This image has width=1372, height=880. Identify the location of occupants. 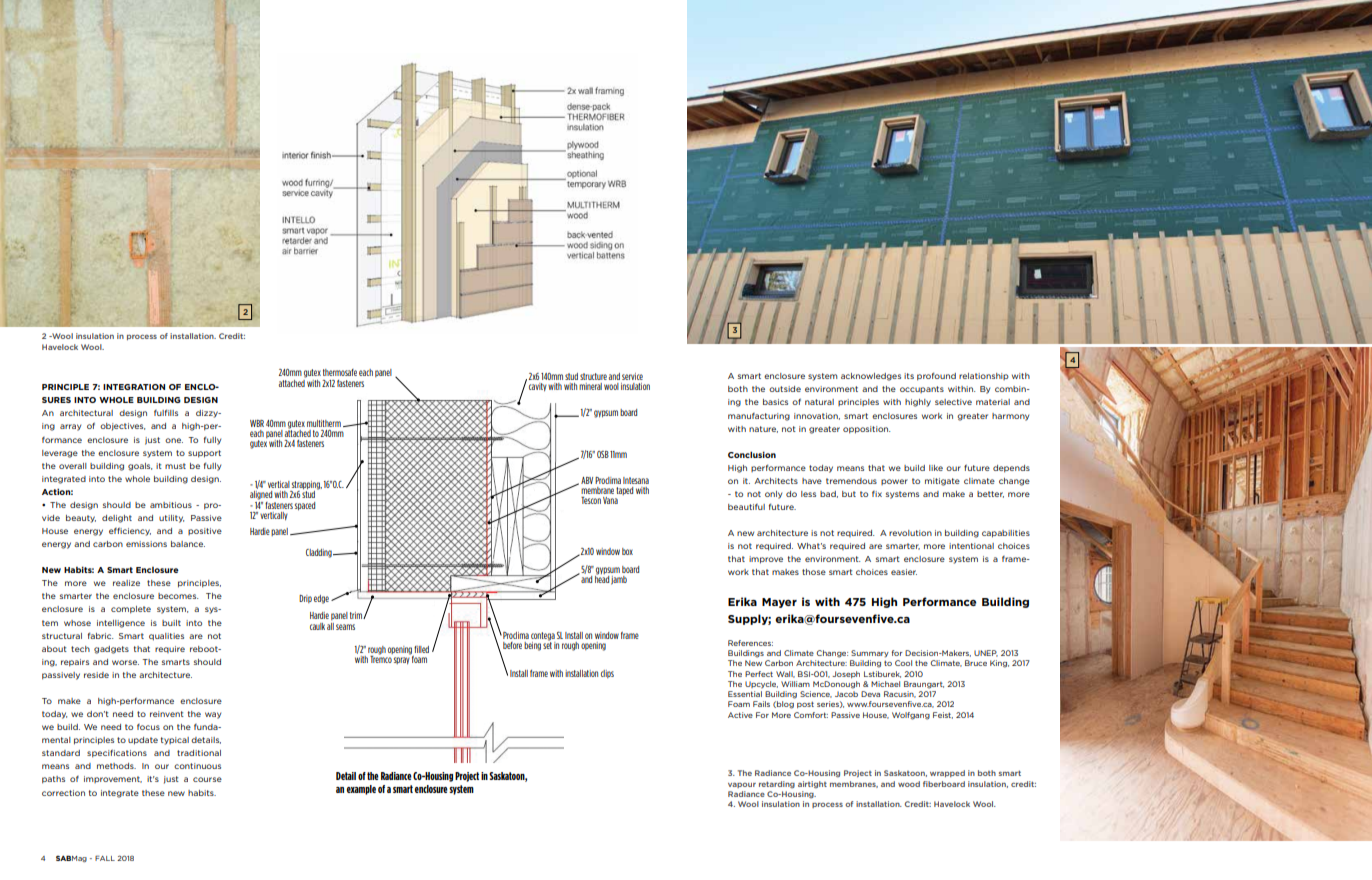
(922, 389).
